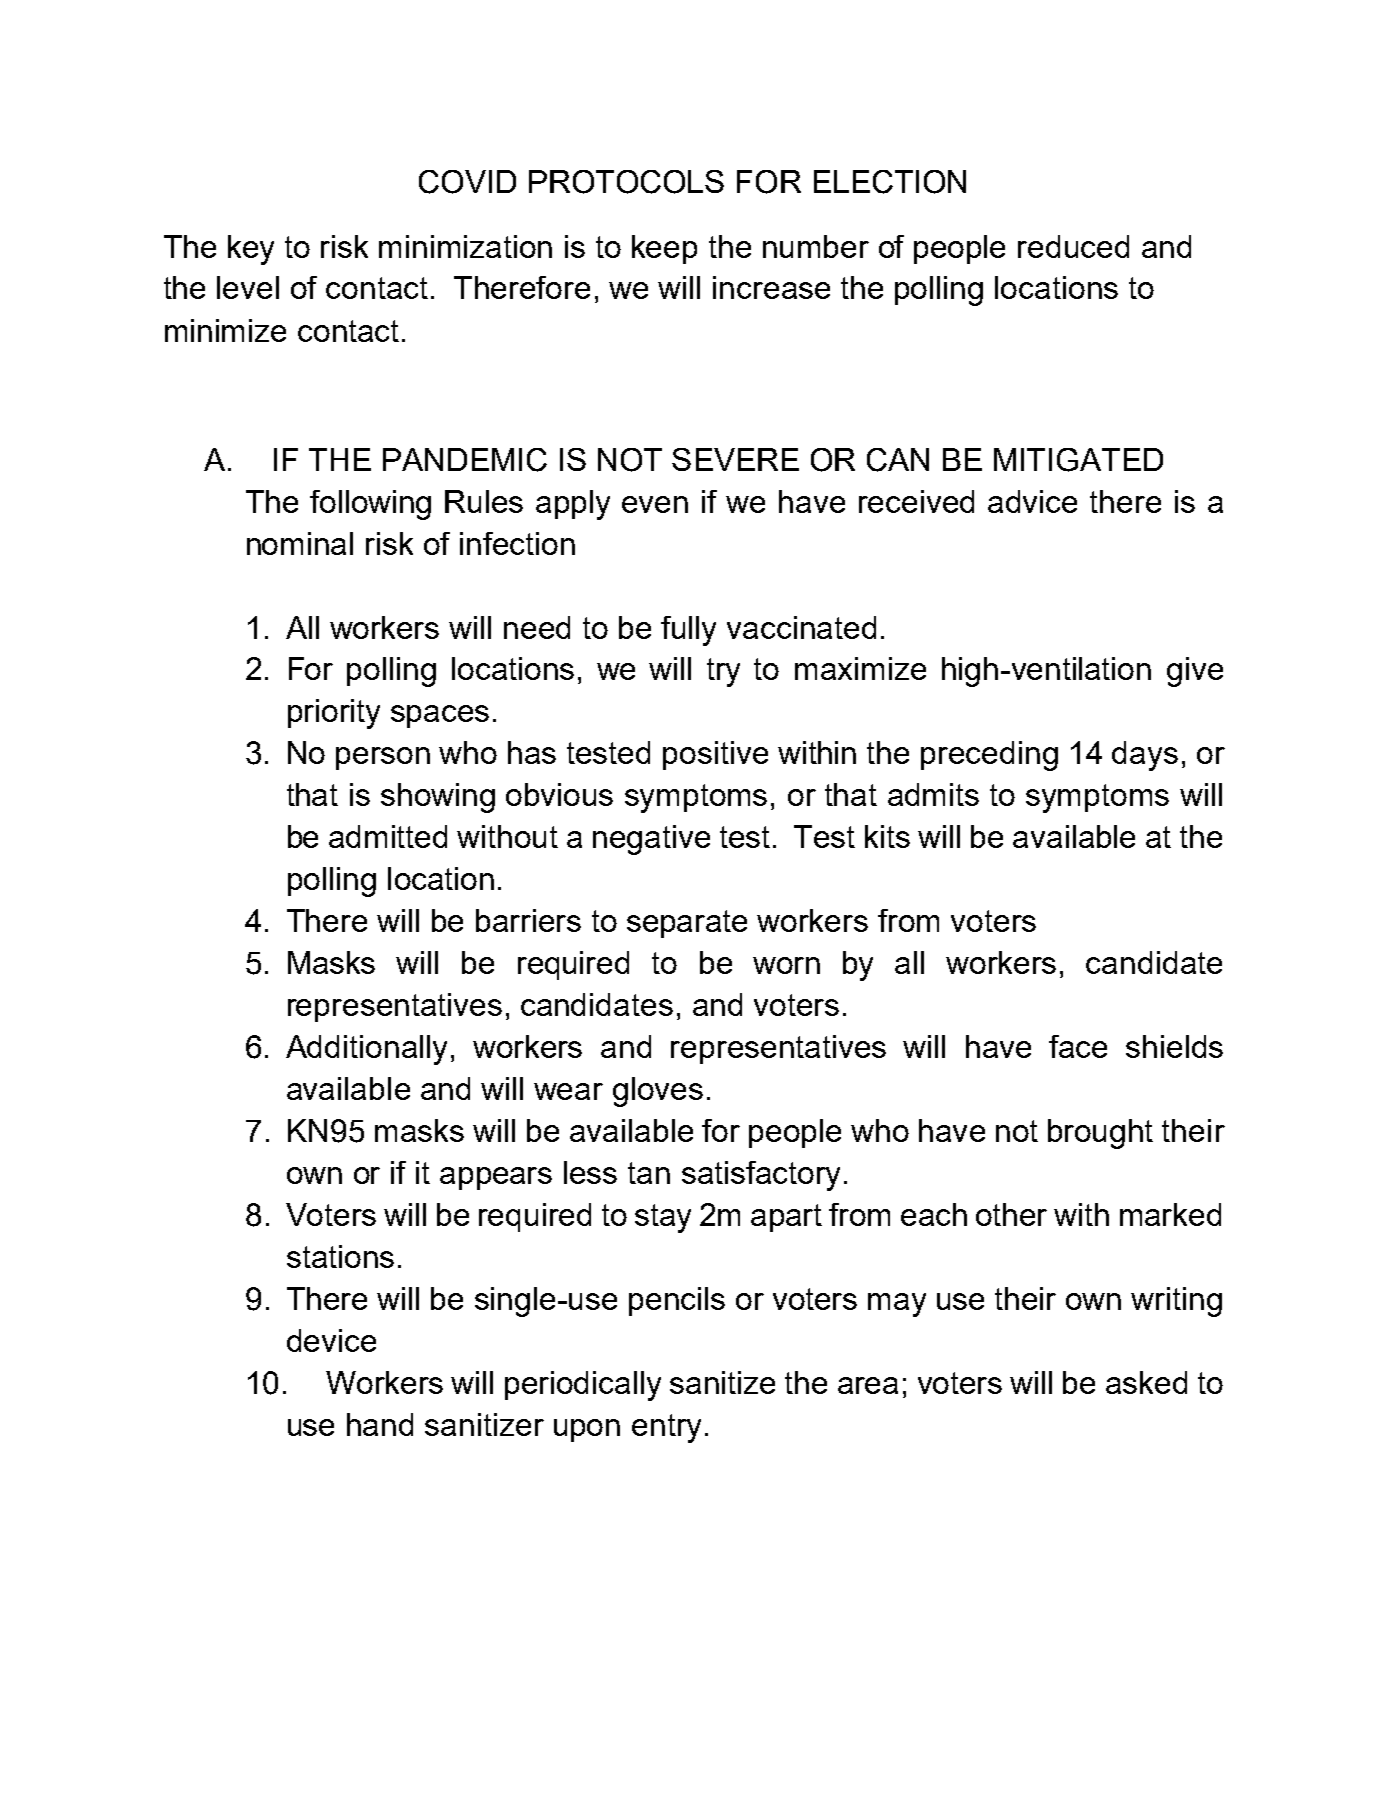 Image resolution: width=1387 pixels, height=1795 pixels. I want to click on negative, so click(651, 840).
